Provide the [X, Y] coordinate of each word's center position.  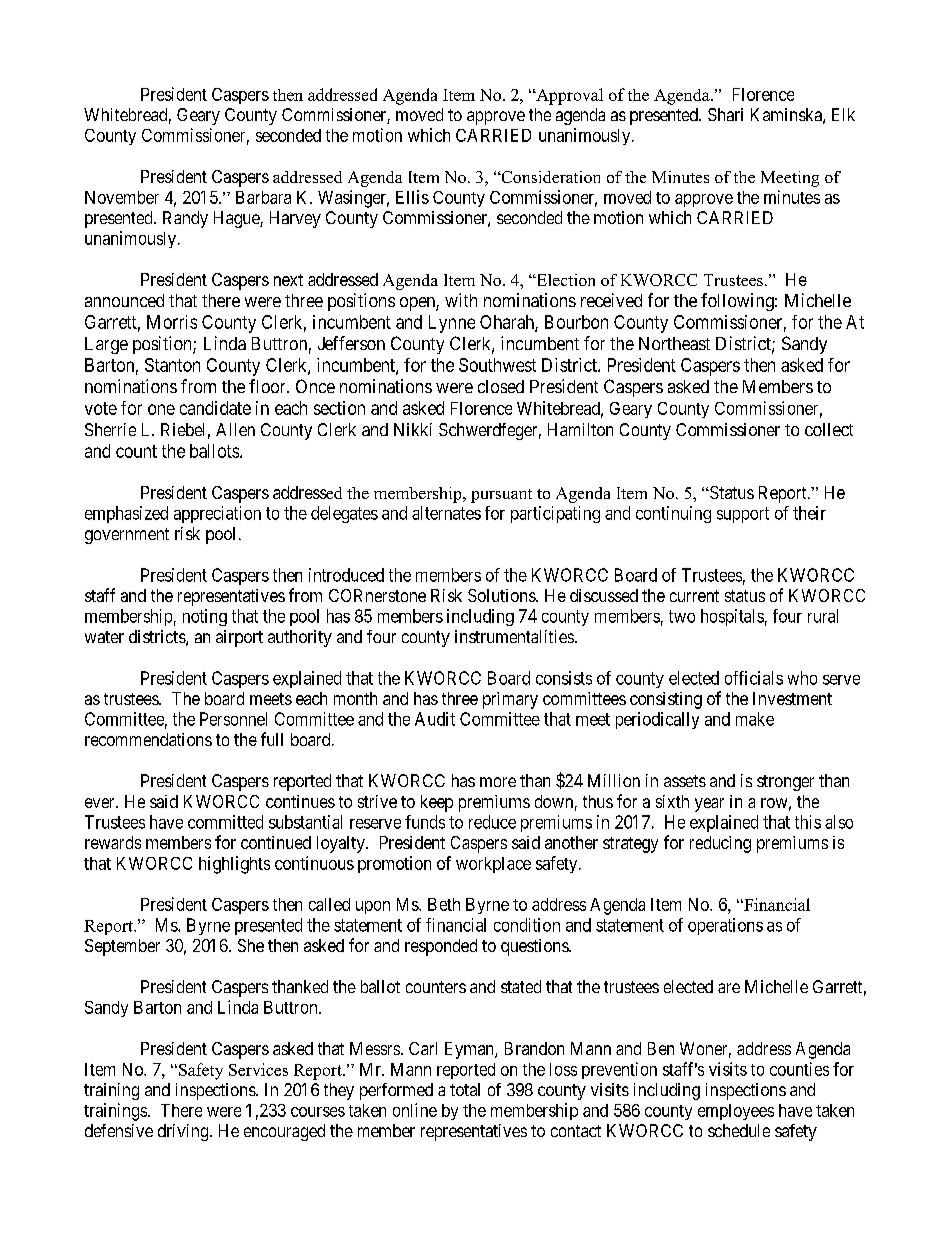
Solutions [502, 595]
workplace [493, 865]
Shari [725, 114]
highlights [234, 865]
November [122, 197]
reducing [720, 844]
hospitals [732, 617]
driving [184, 1132]
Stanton [172, 365]
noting [205, 617]
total [465, 1089]
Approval [568, 96]
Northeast [674, 343]
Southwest [497, 365]
